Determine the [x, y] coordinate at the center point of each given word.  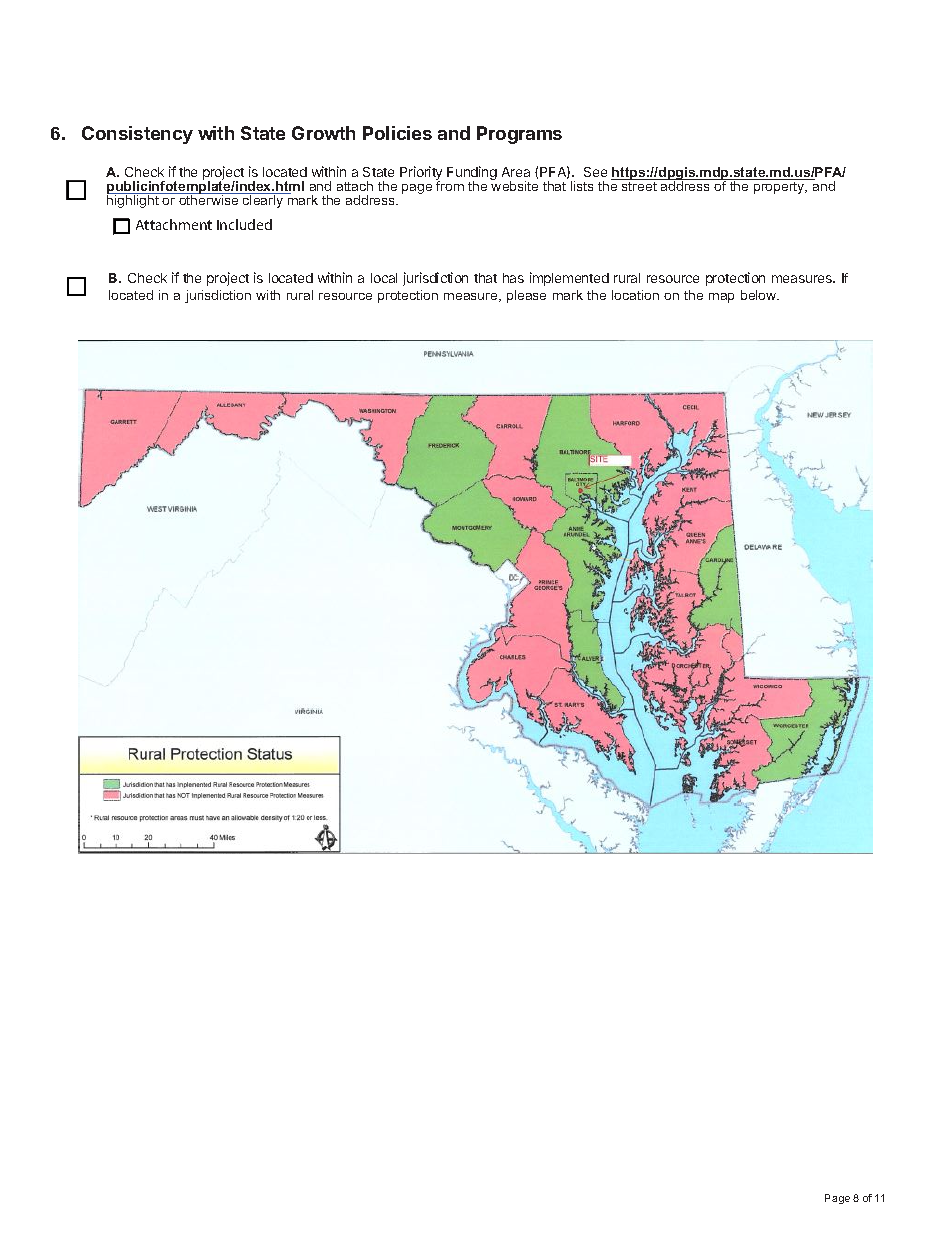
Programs [519, 135]
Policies [397, 133]
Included [244, 224]
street [639, 185]
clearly [263, 200]
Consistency [137, 135]
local [384, 278]
